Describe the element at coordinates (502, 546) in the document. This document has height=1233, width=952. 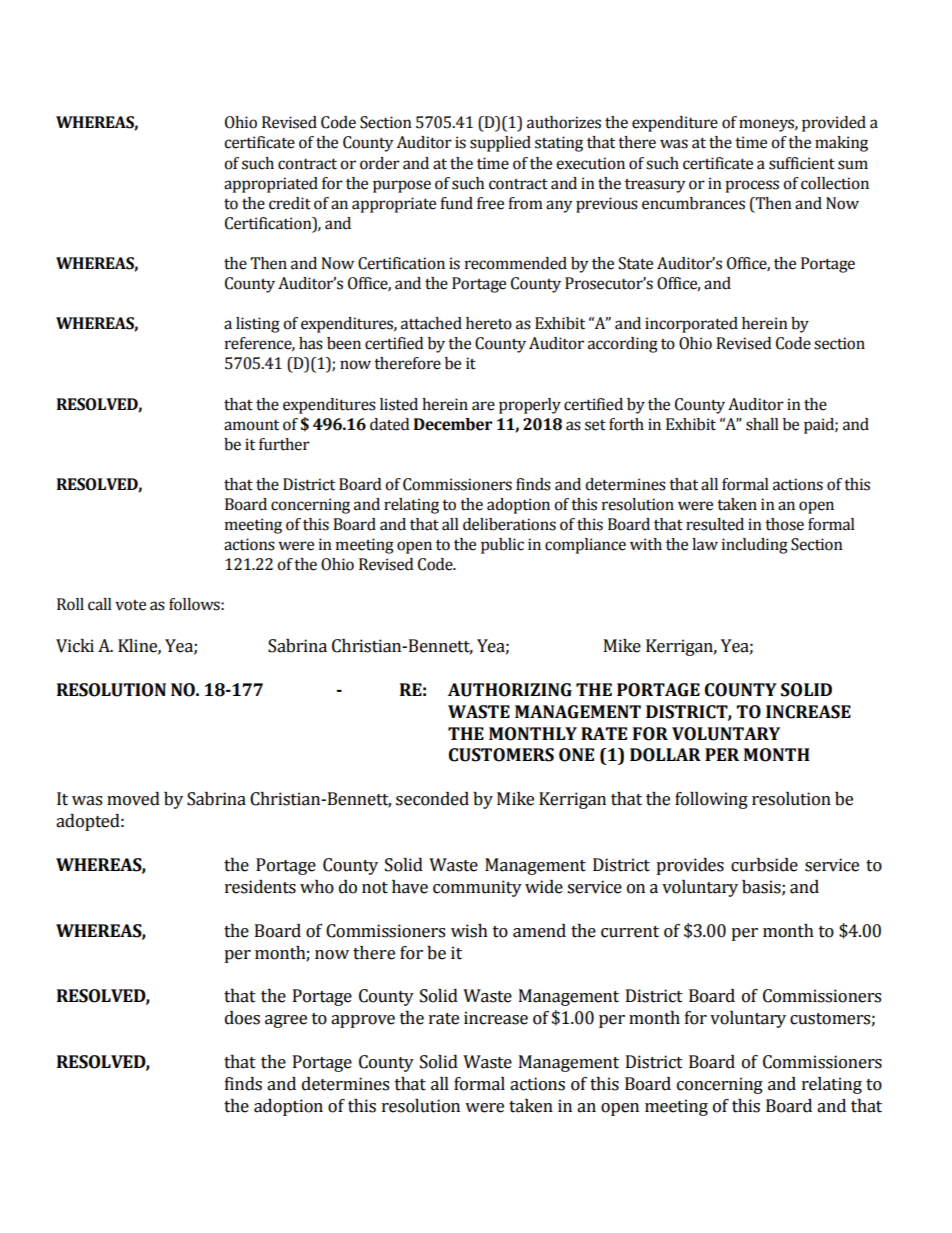
I see `public` at that location.
